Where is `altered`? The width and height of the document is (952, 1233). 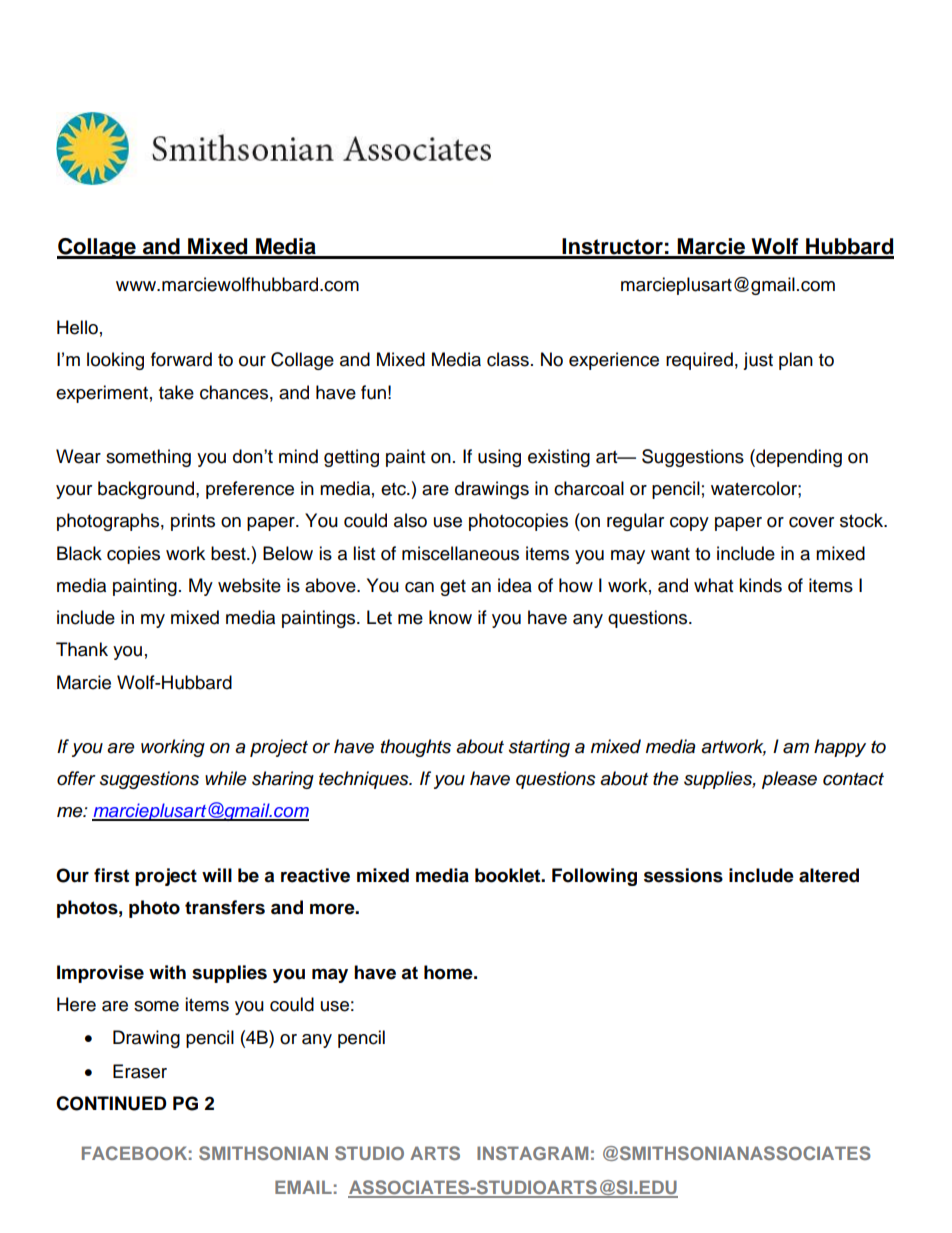
altered is located at coordinates (829, 875).
